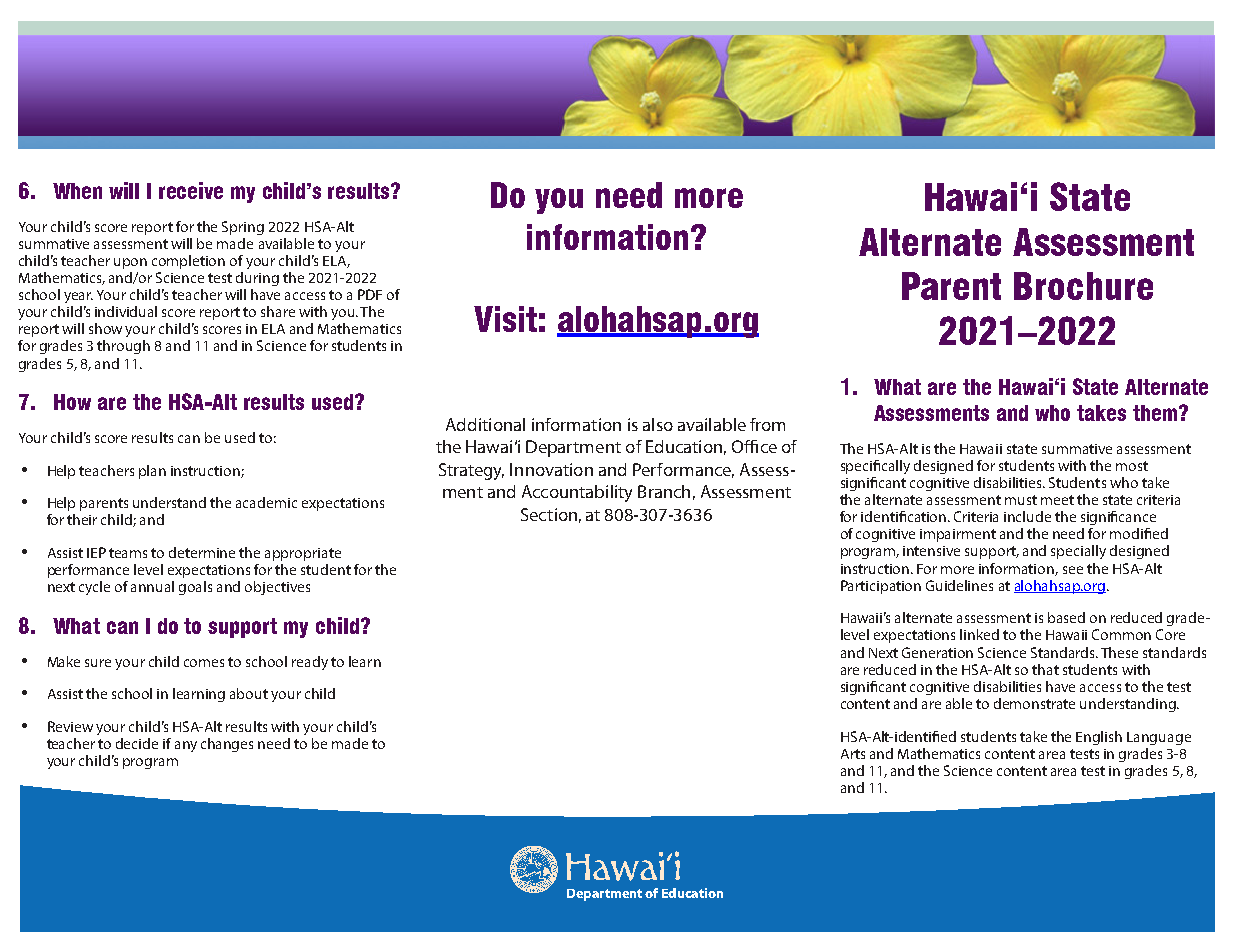 Image resolution: width=1233 pixels, height=952 pixels. What do you see at coordinates (191, 190) in the image?
I see `receive` at bounding box center [191, 190].
